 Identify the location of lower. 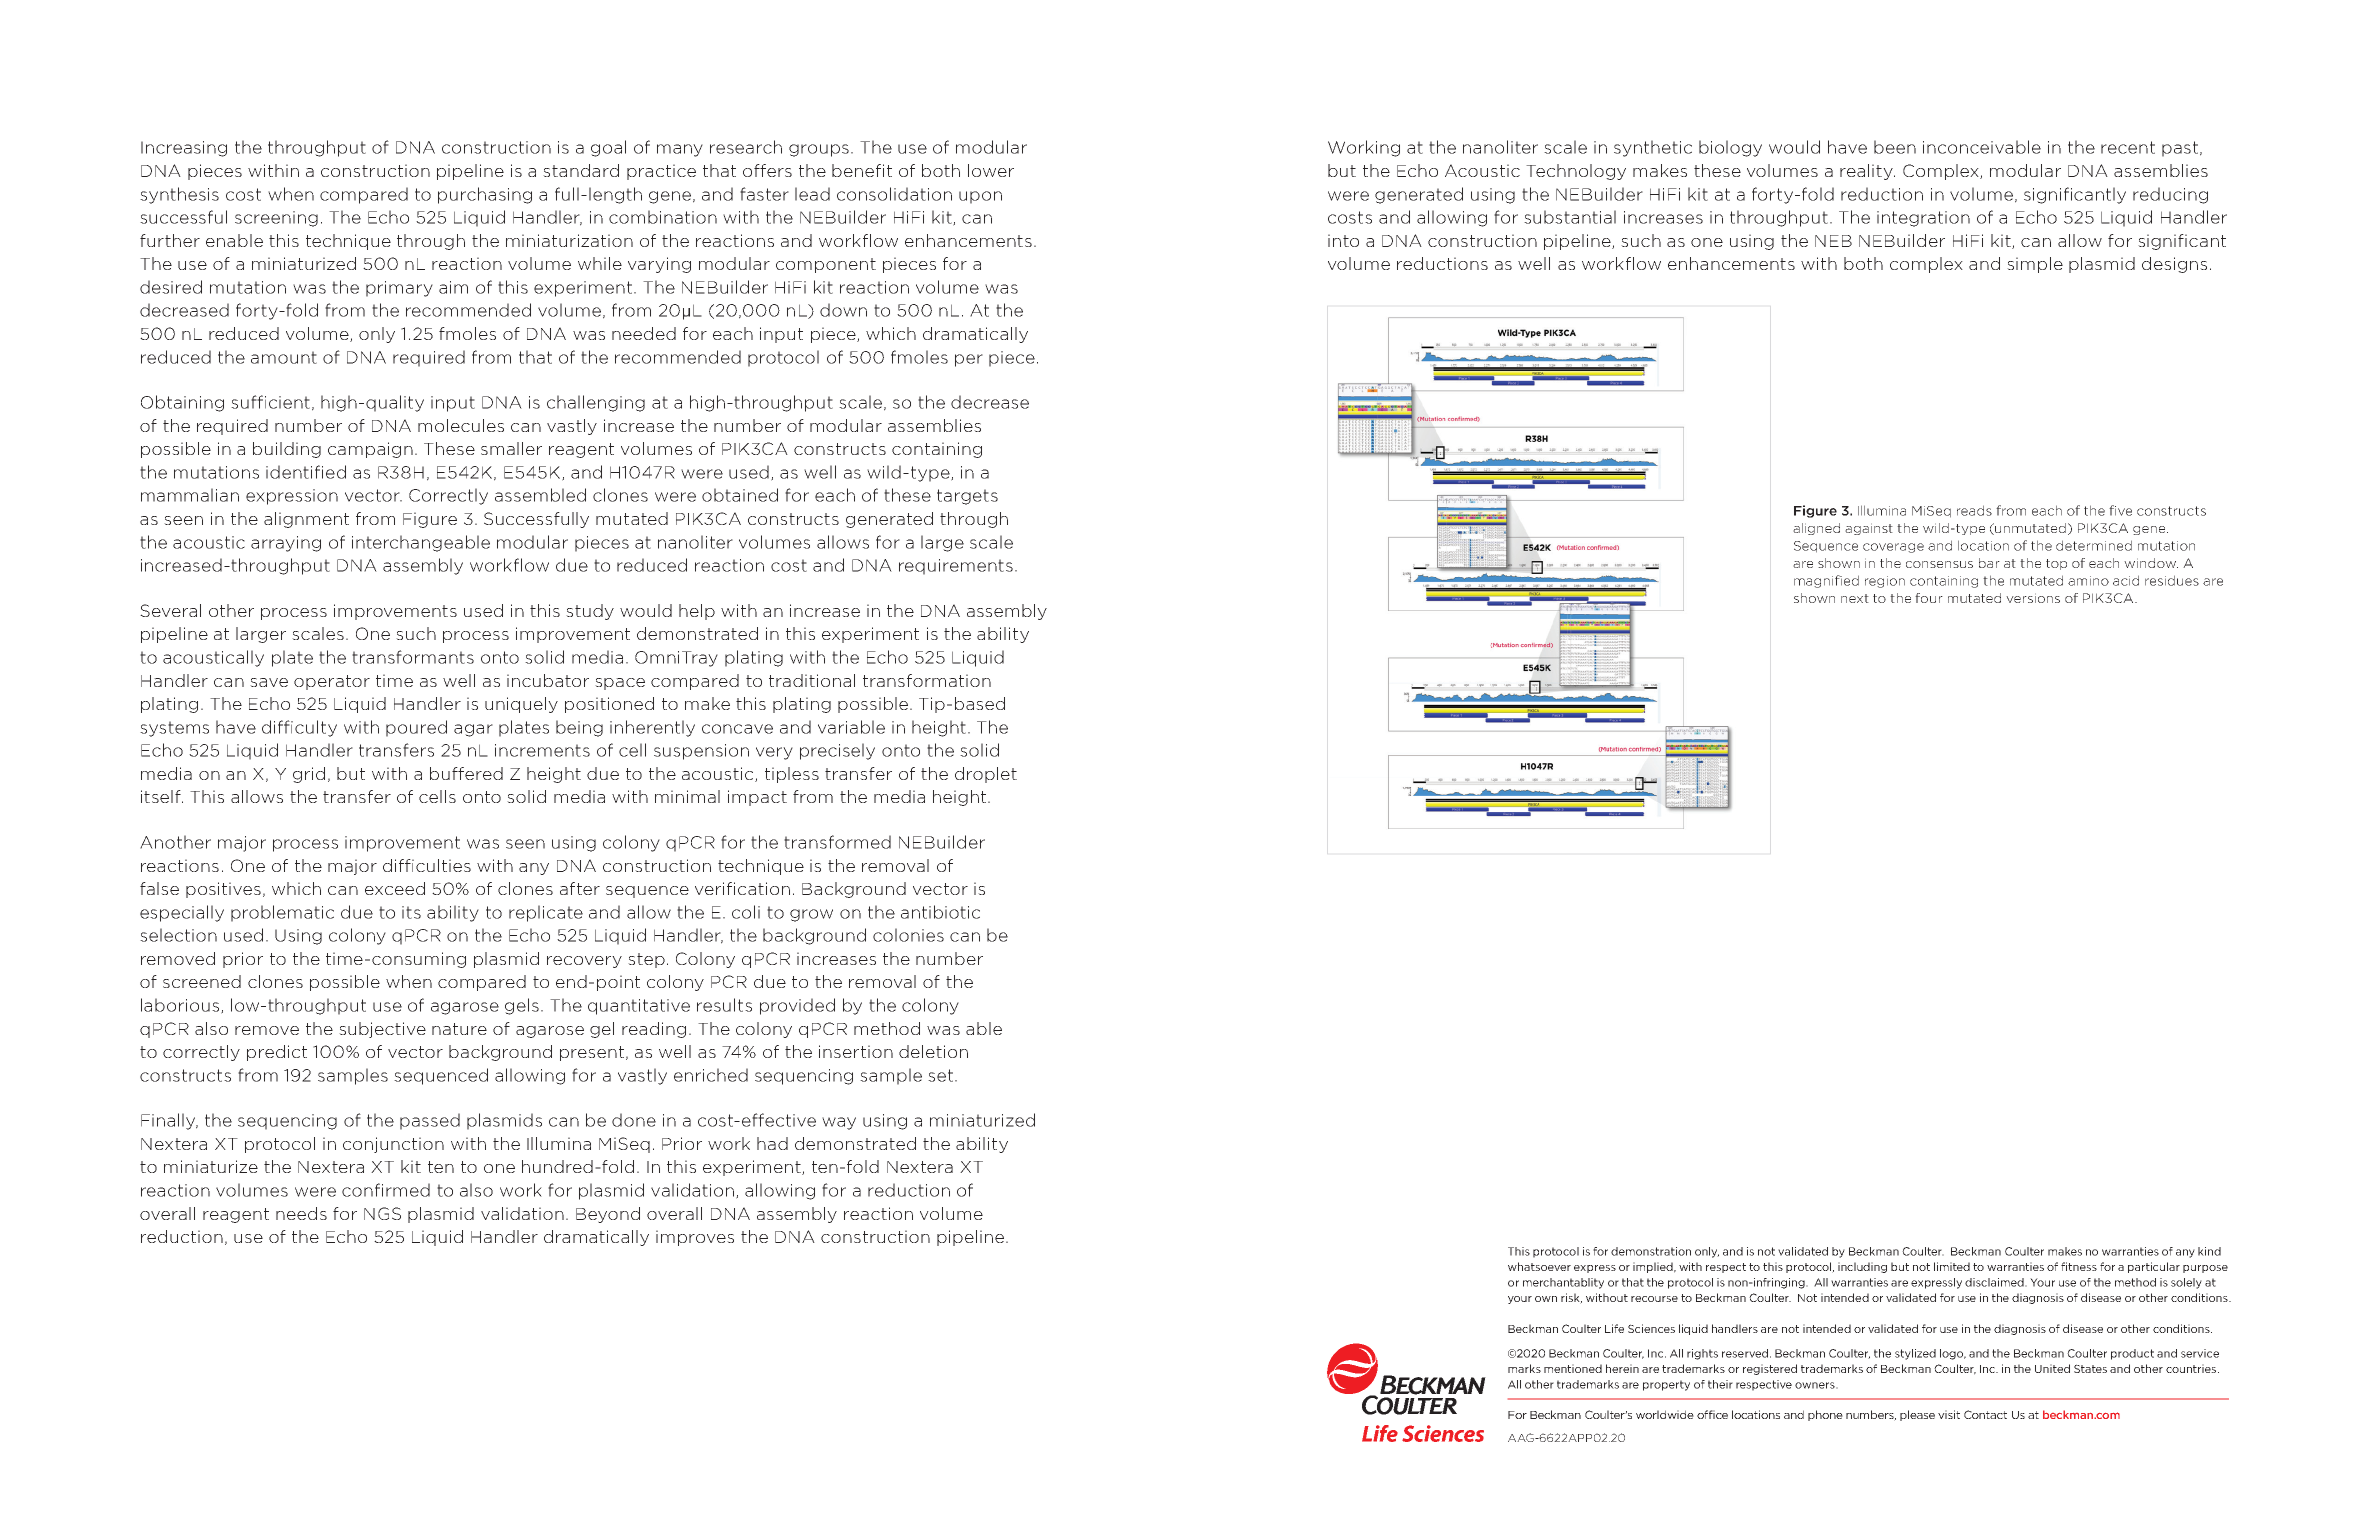
(991, 170).
